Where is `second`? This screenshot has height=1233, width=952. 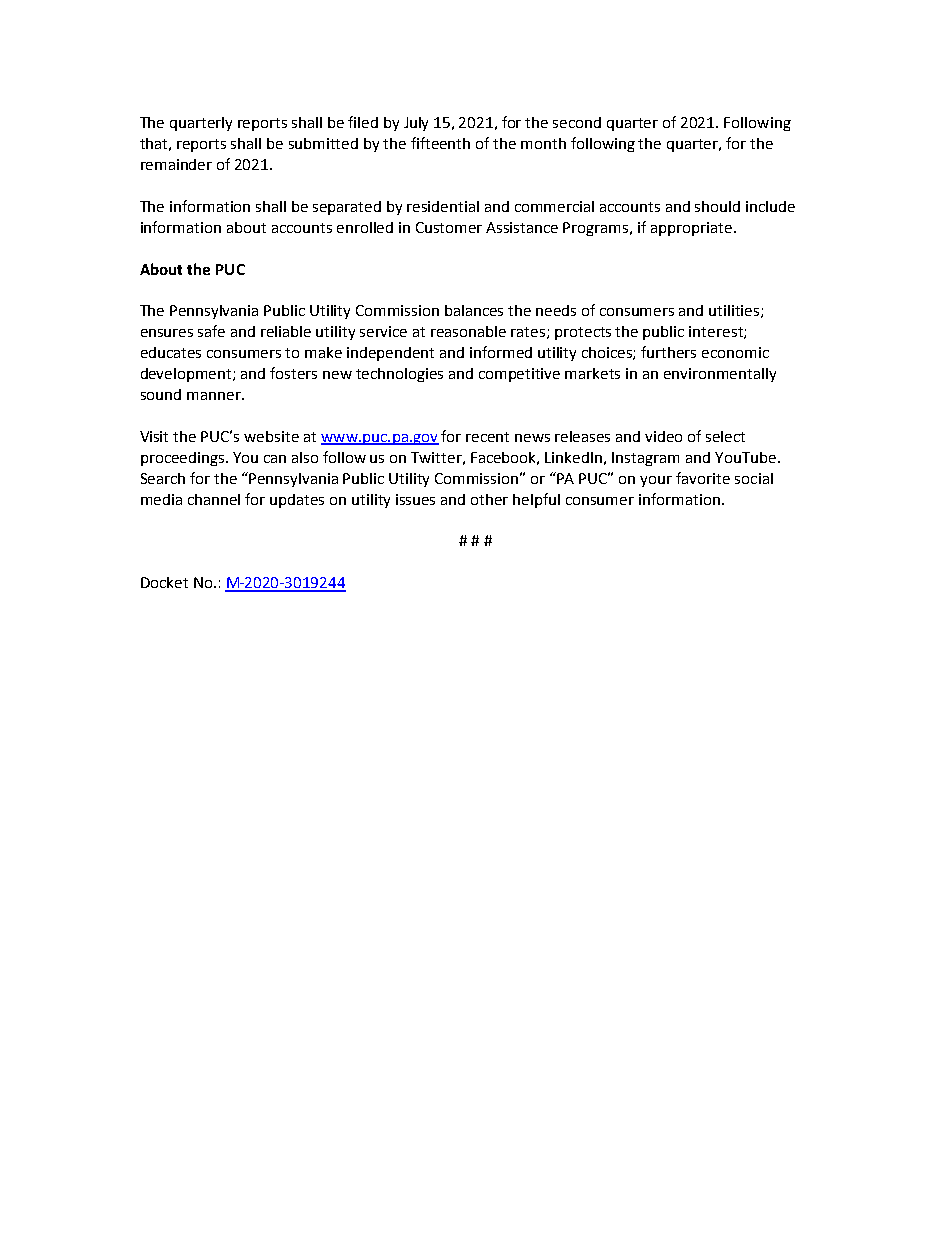 second is located at coordinates (577, 122).
